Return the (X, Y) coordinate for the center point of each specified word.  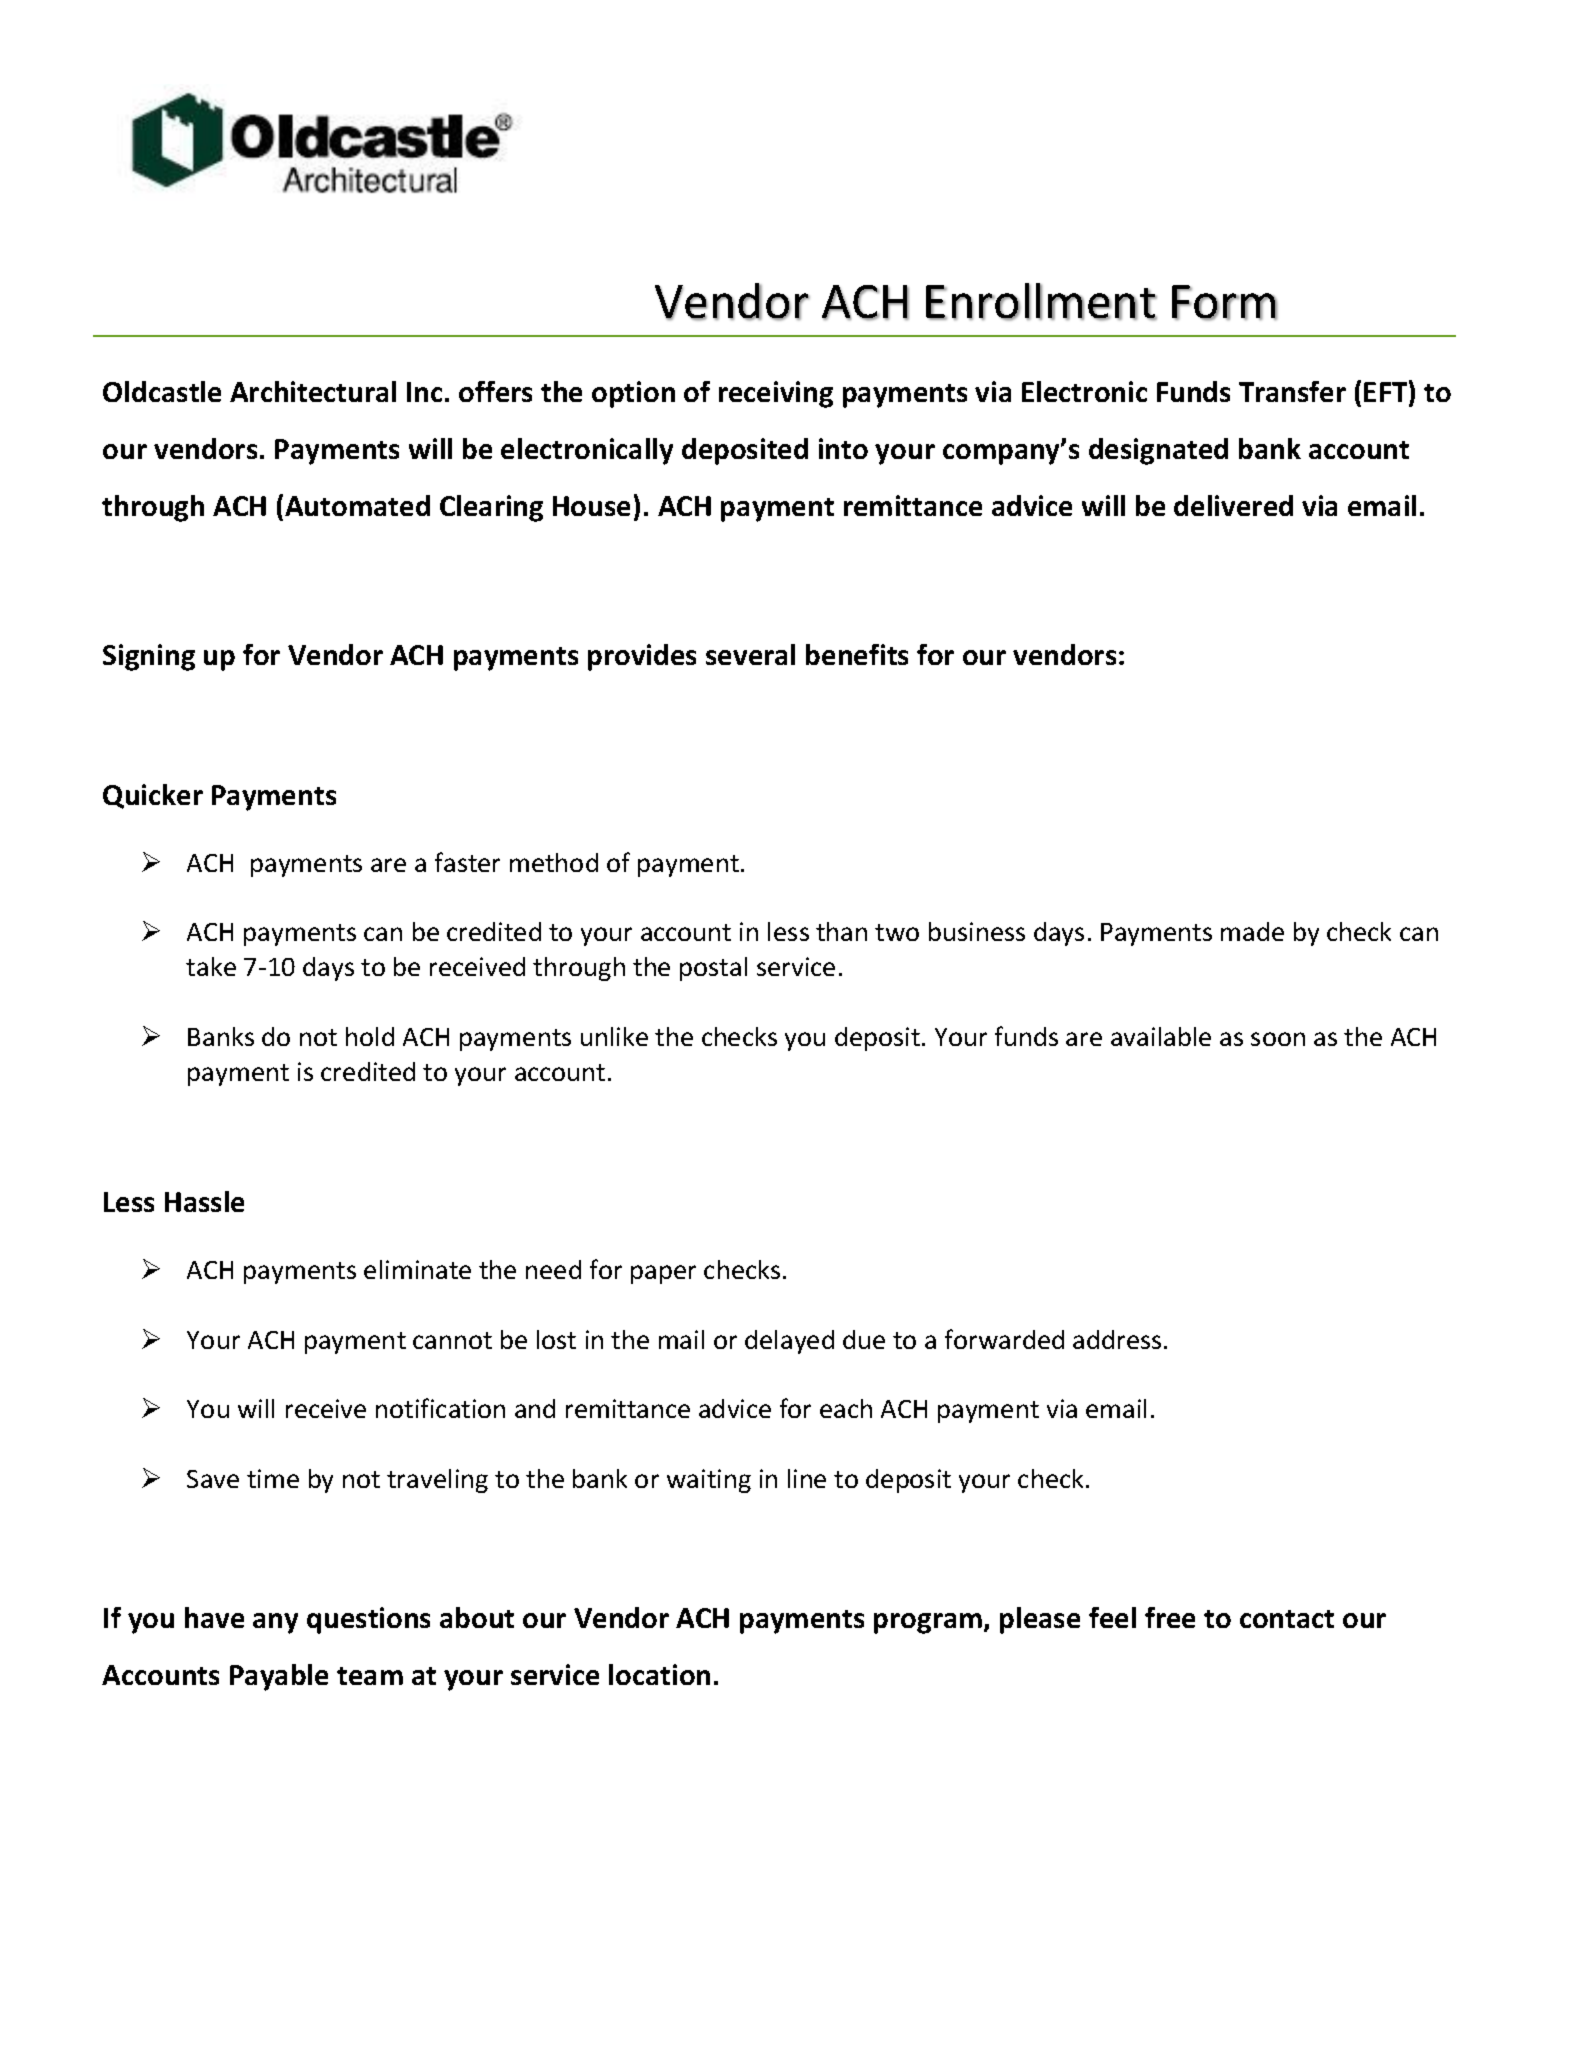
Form (1224, 303)
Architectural (313, 391)
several (750, 654)
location (659, 1674)
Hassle (204, 1201)
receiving (776, 394)
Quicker (153, 796)
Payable (279, 1677)
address (1117, 1339)
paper (663, 1274)
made (1252, 931)
